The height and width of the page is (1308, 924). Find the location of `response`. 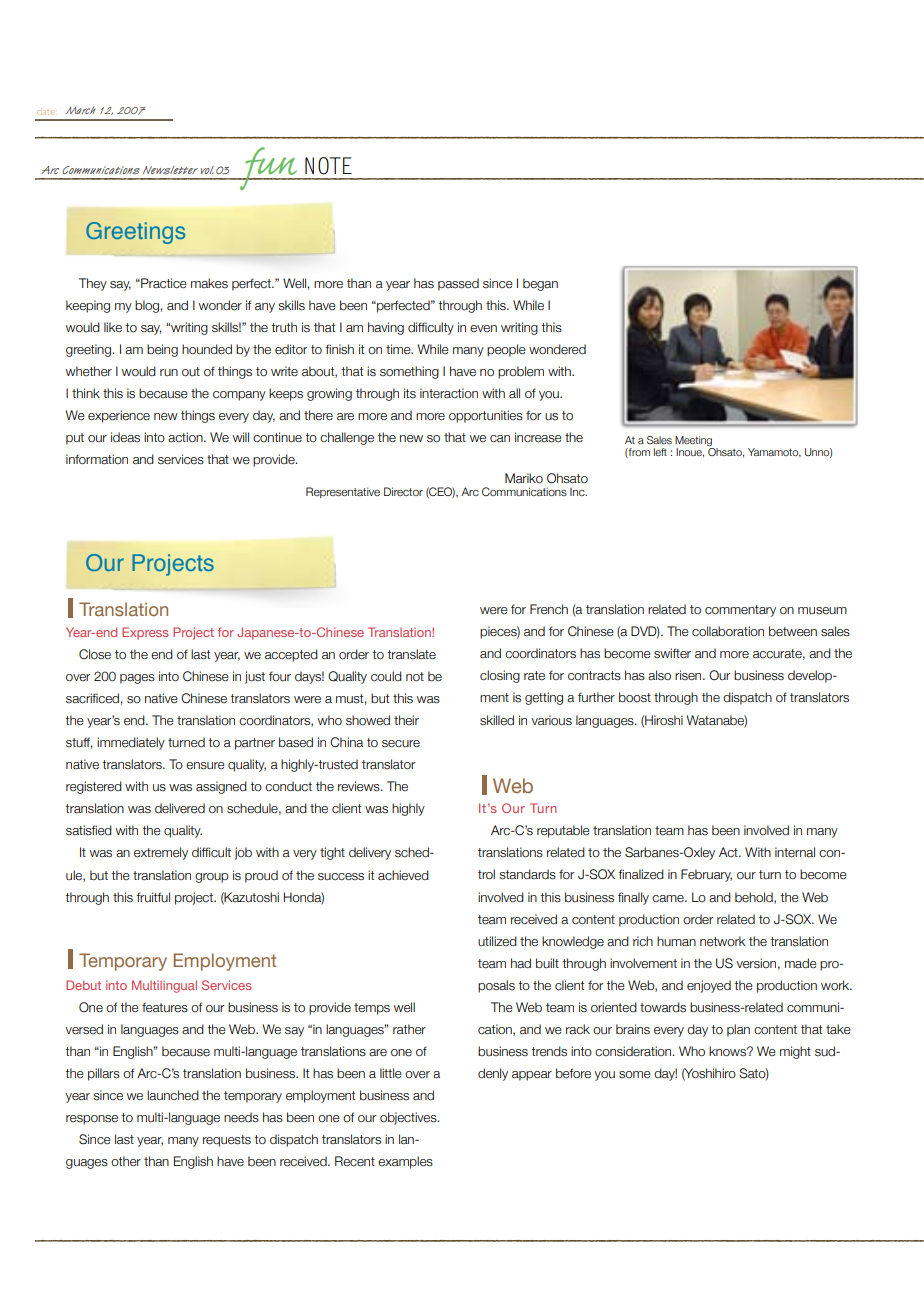

response is located at coordinates (92, 1120).
